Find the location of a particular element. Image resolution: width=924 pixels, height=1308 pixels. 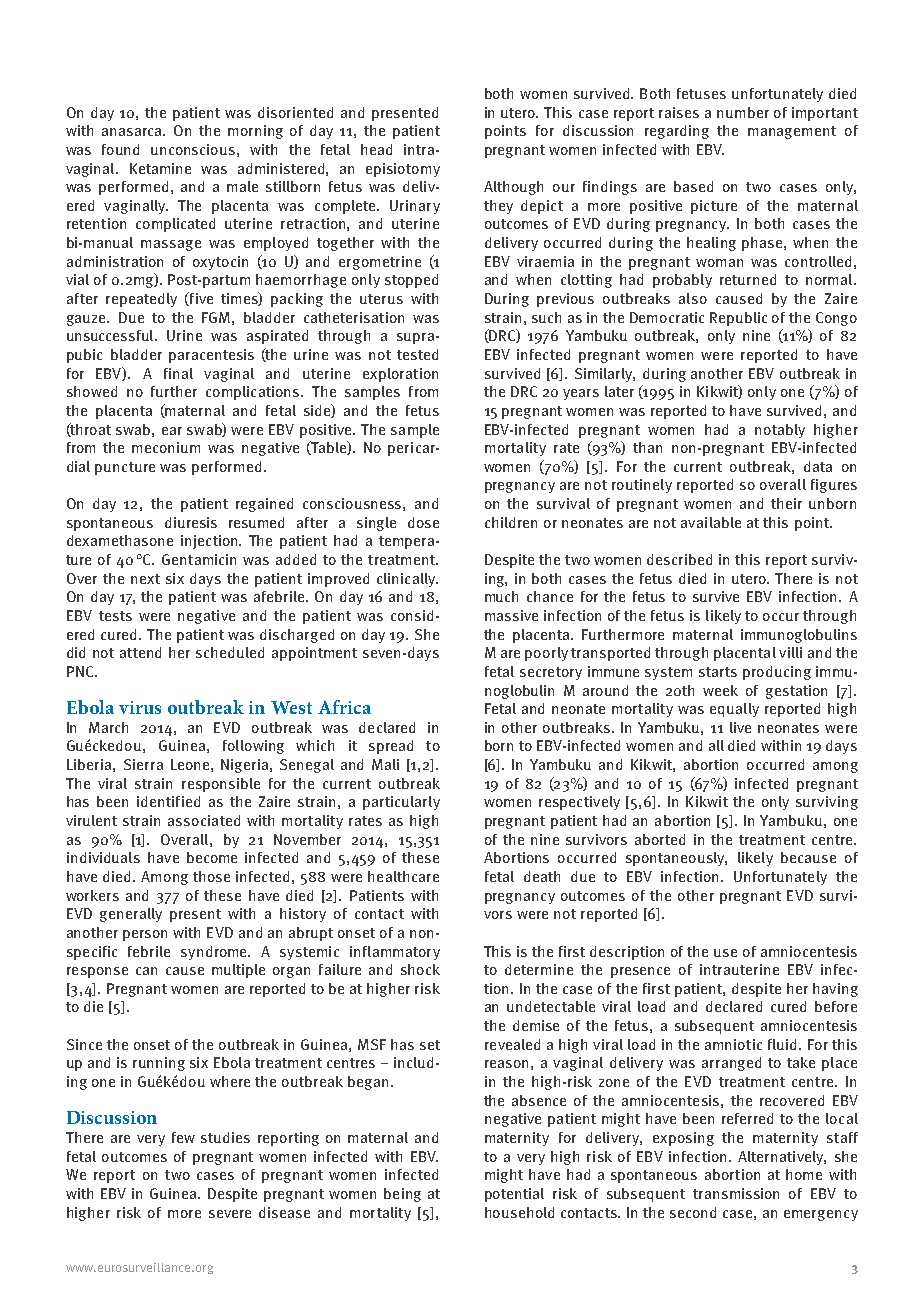

episiotomy is located at coordinates (403, 170).
